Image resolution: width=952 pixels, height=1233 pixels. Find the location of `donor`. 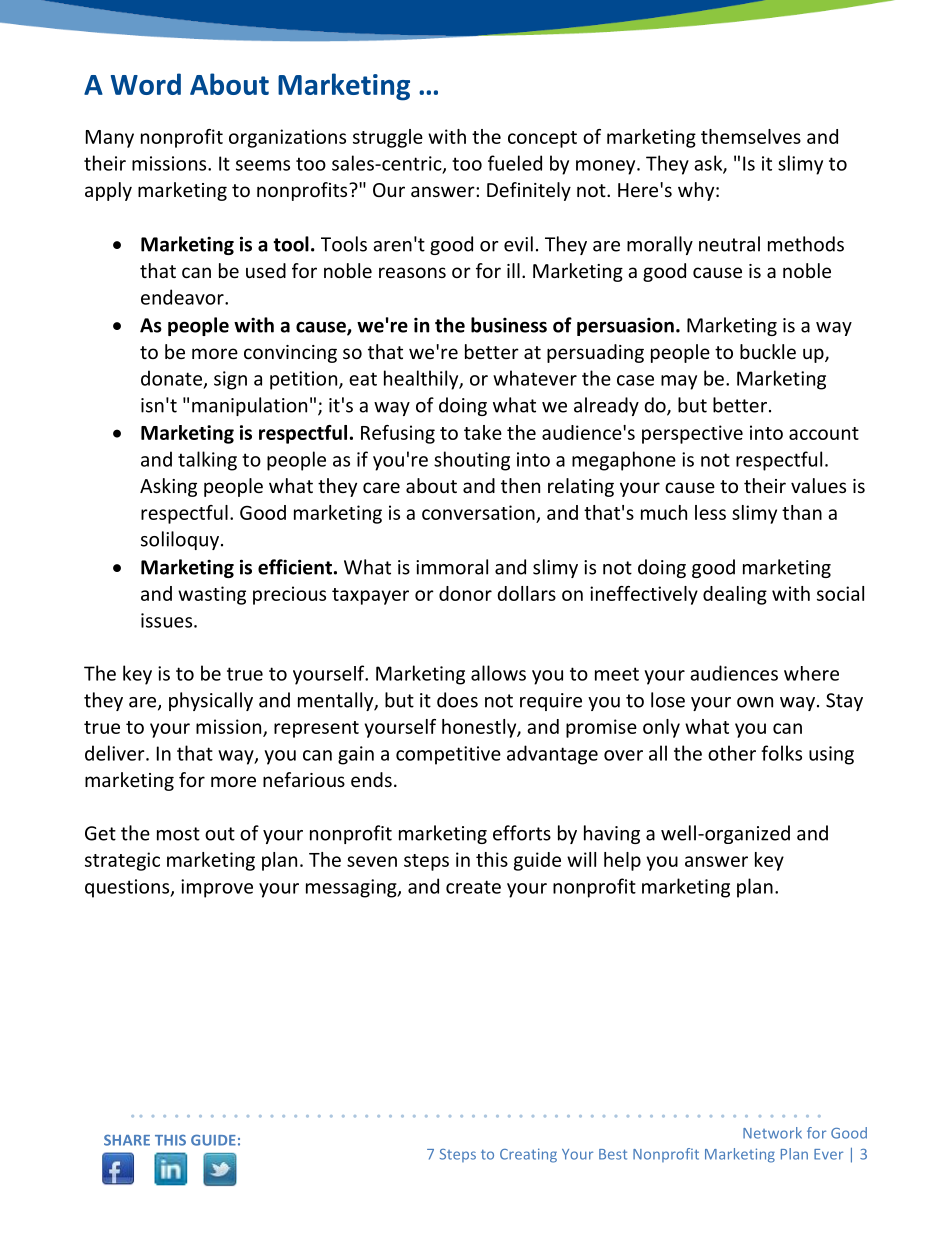

donor is located at coordinates (465, 593).
